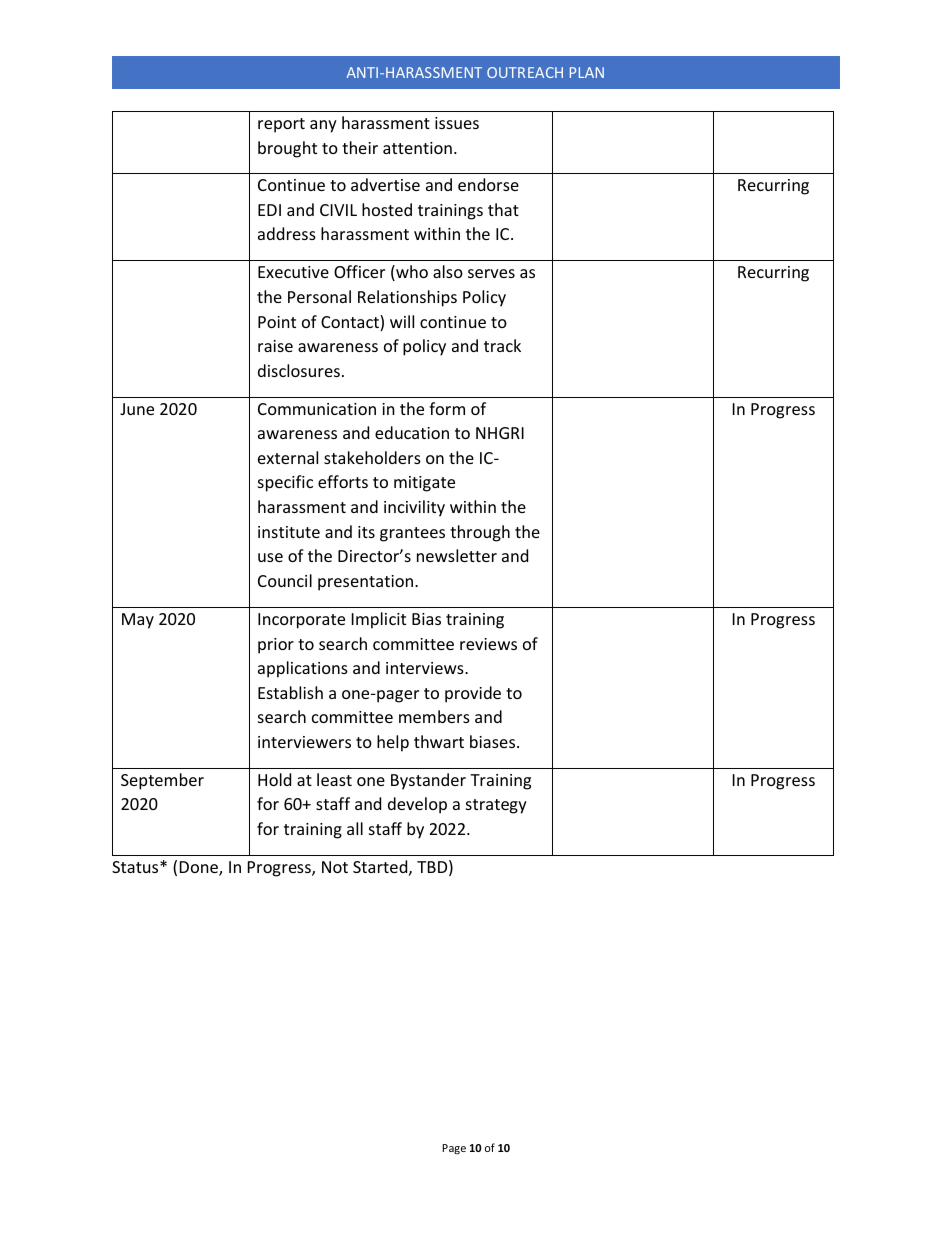  Describe the element at coordinates (525, 72) in the image. I see `OUTREACH` at that location.
